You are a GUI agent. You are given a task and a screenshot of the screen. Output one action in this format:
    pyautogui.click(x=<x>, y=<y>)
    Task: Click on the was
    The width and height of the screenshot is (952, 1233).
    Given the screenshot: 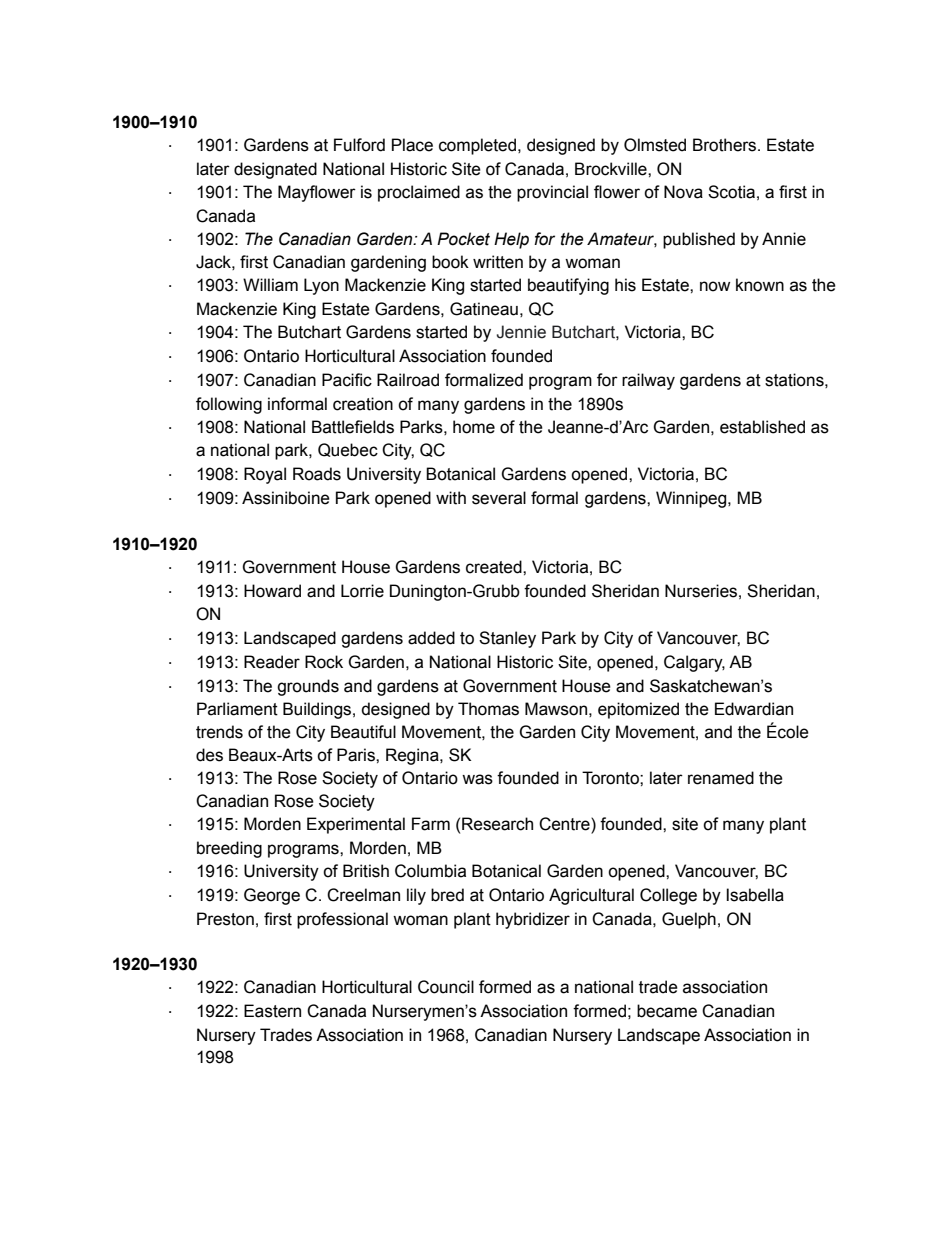 What is the action you would take?
    pyautogui.click(x=477, y=779)
